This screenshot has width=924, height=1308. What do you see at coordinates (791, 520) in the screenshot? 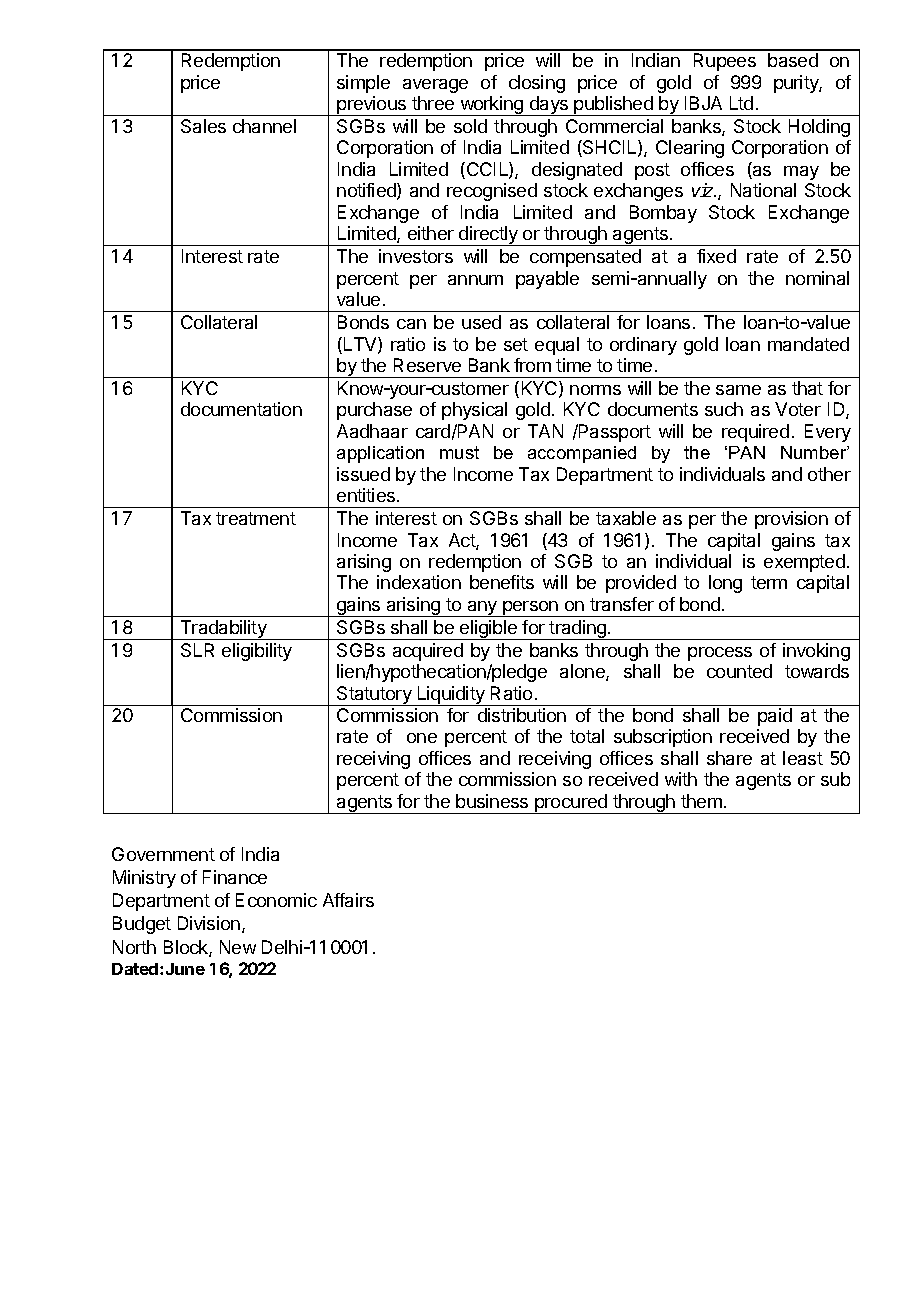
I see `provision` at bounding box center [791, 520].
